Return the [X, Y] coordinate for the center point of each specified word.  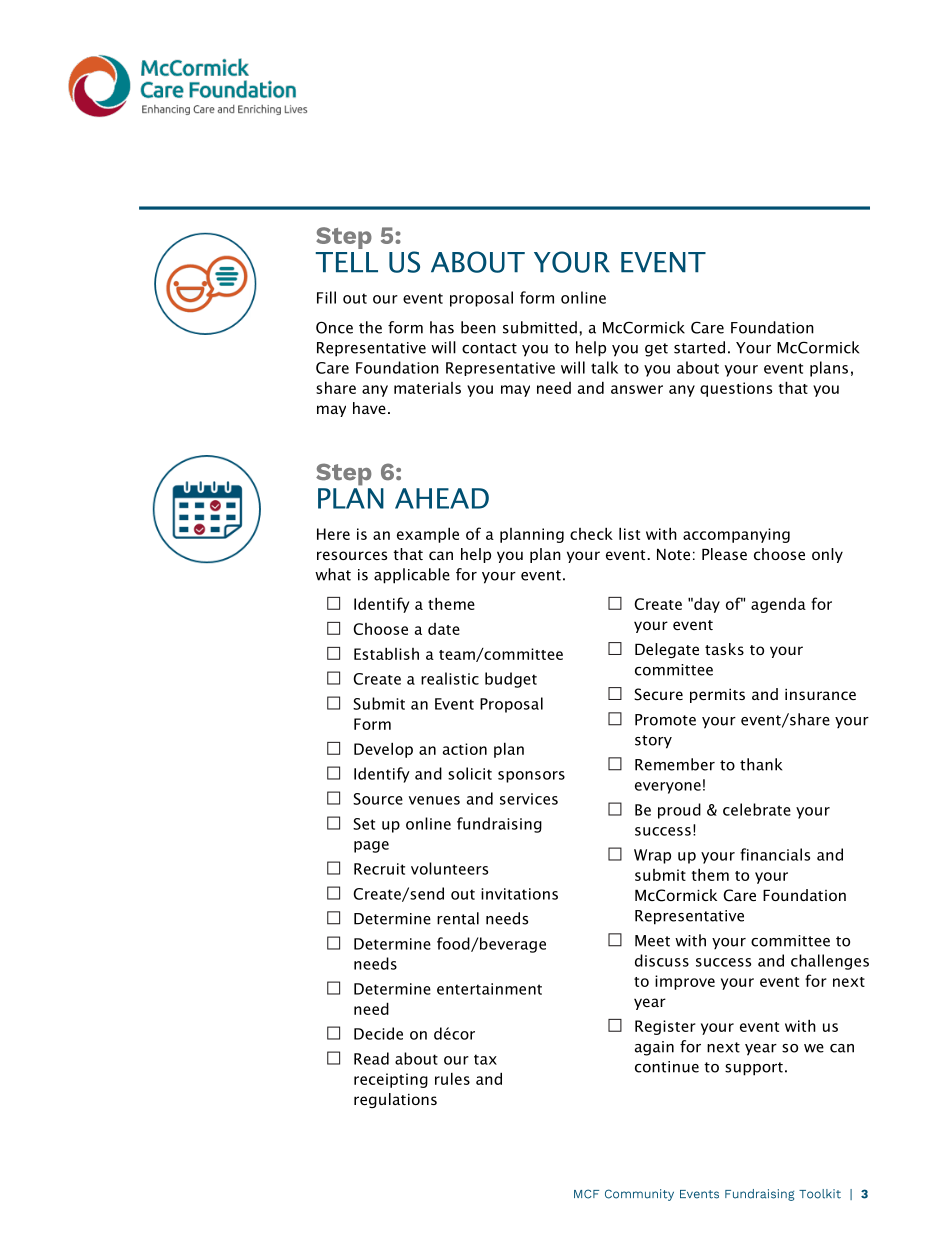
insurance [820, 694]
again [654, 1048]
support [754, 1069]
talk [604, 367]
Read [371, 1058]
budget [511, 680]
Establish [386, 653]
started [699, 347]
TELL [347, 262]
